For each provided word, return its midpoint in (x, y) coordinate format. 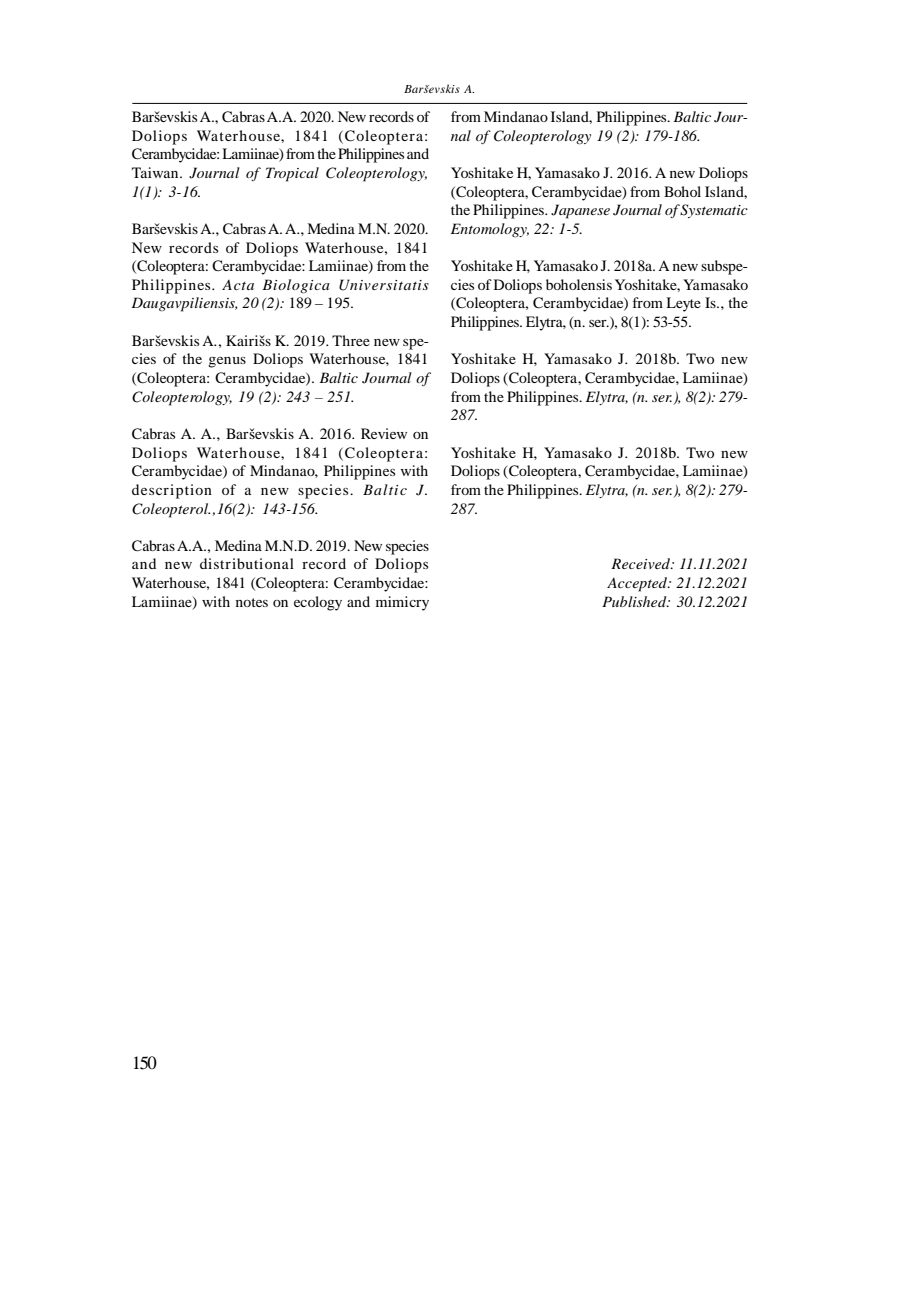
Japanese (580, 211)
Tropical (292, 174)
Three (351, 340)
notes (252, 602)
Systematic (714, 211)
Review (384, 433)
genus (227, 362)
